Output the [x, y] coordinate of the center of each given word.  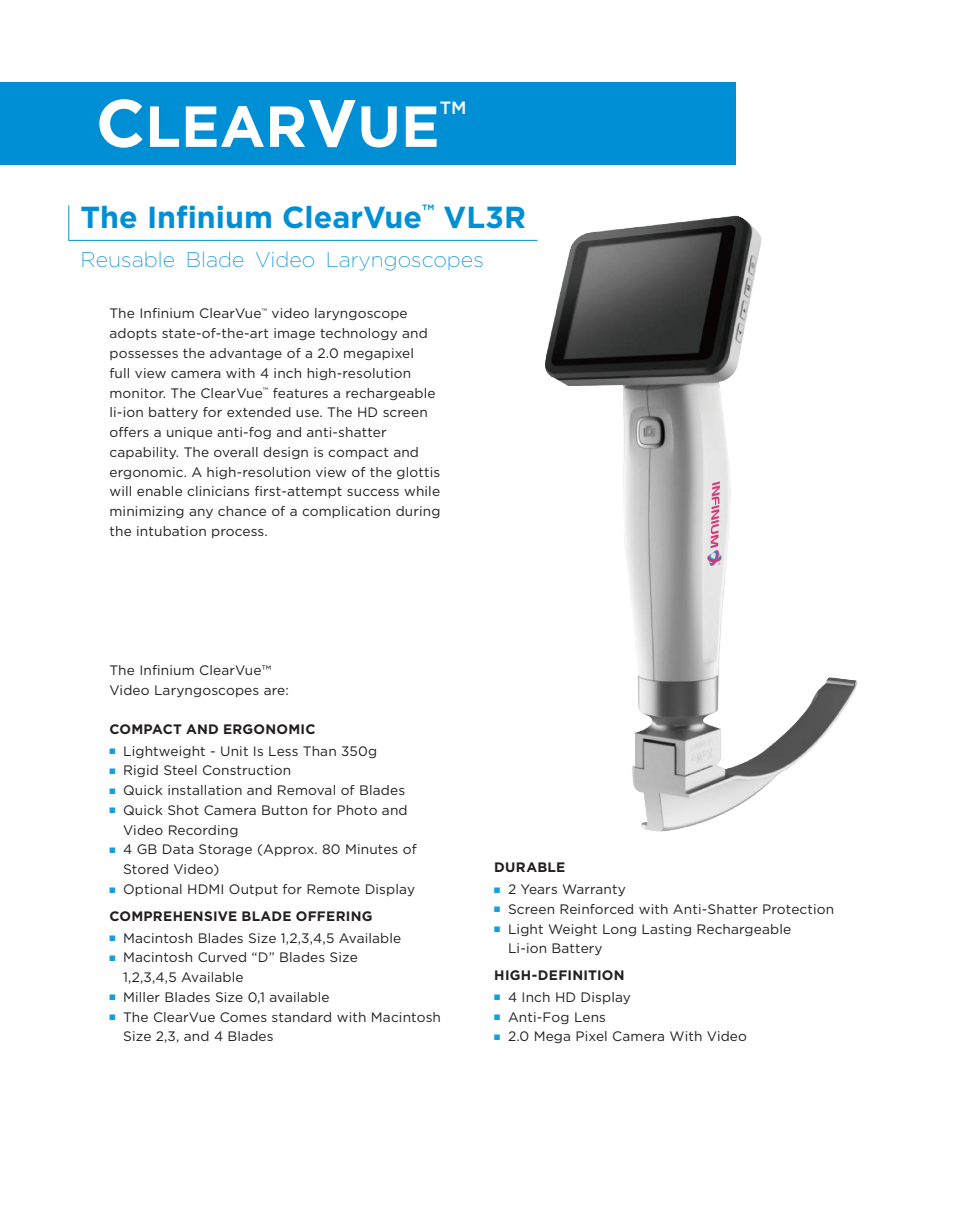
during [418, 512]
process [239, 533]
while [422, 491]
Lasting [666, 930]
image [294, 334]
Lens [590, 1017]
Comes [243, 1017]
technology [358, 334]
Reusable [128, 259]
